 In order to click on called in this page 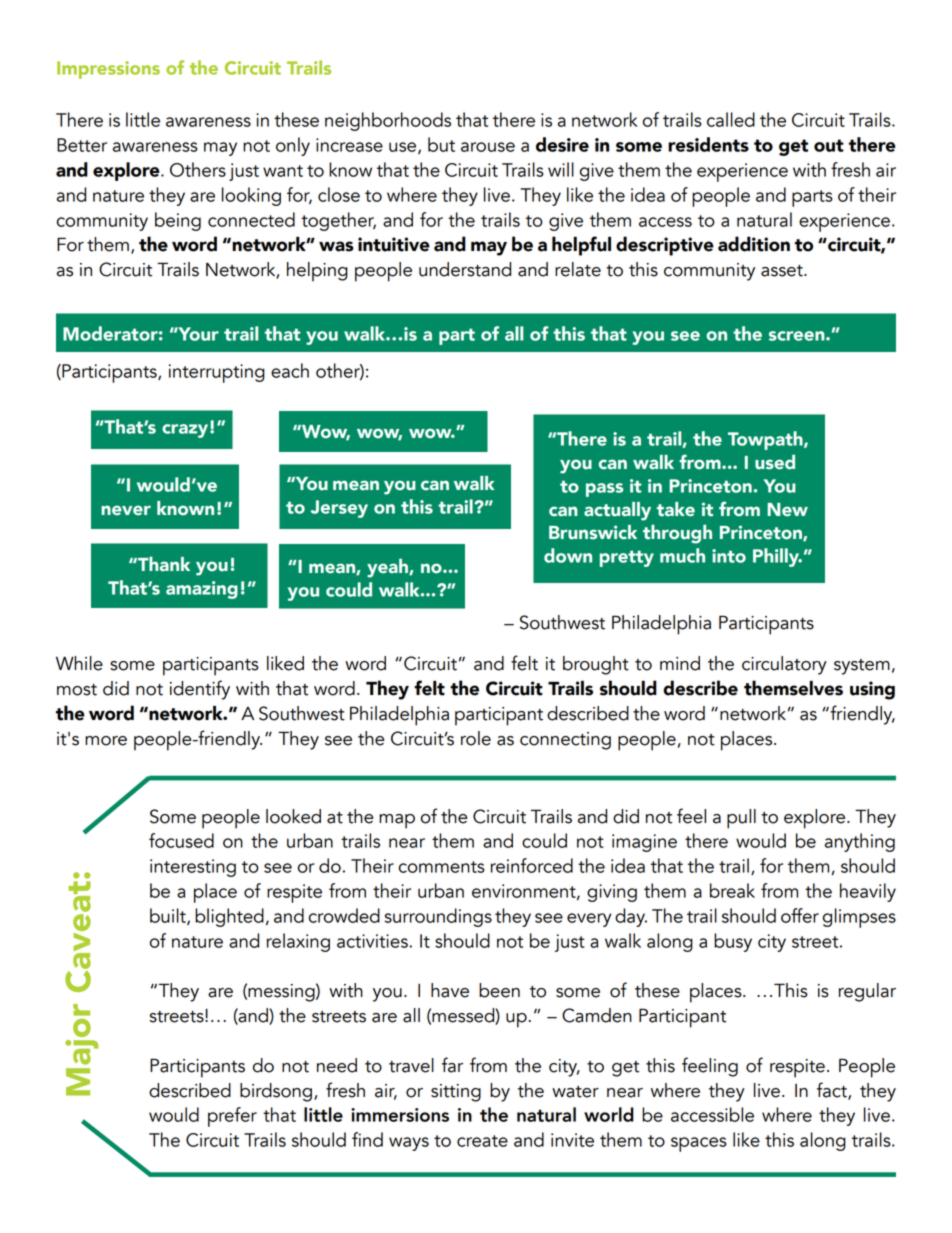, I will do `click(731, 119)`.
